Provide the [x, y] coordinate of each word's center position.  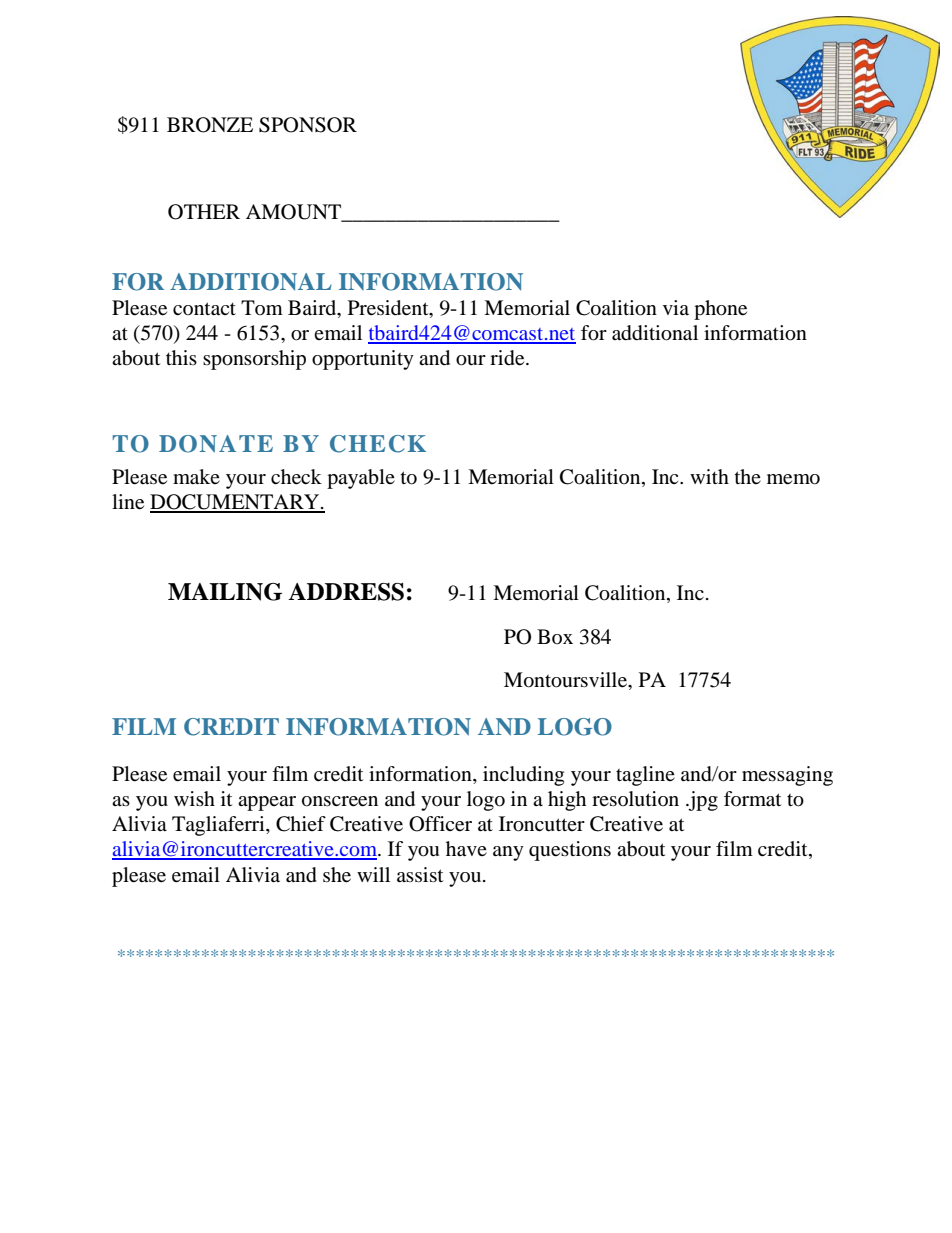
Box [555, 636]
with [709, 476]
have [466, 849]
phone [720, 310]
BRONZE [210, 125]
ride [508, 358]
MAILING [225, 592]
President [389, 308]
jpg [702, 801]
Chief [301, 824]
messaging [787, 776]
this [181, 357]
